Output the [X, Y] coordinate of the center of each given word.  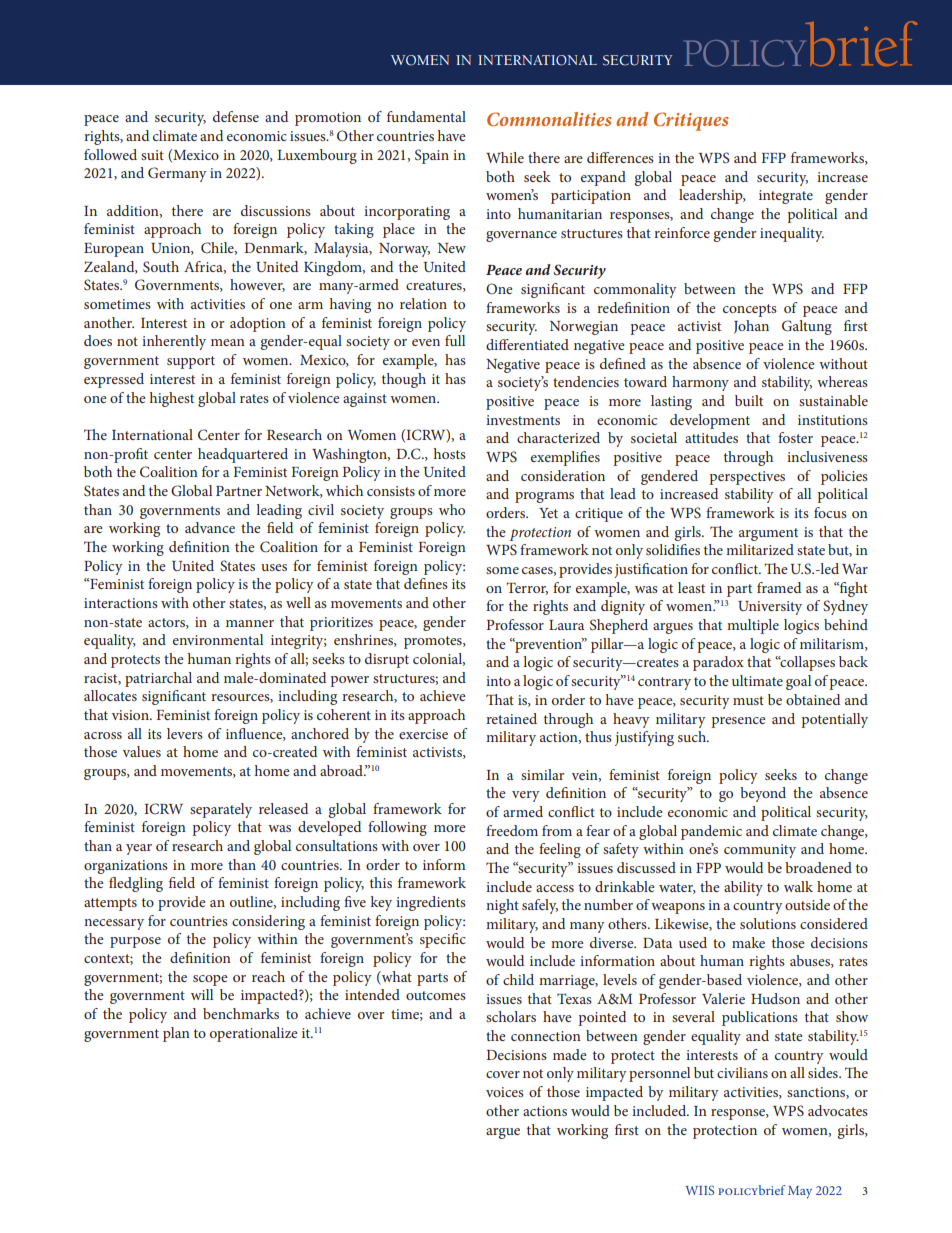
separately [221, 810]
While [505, 157]
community [760, 851]
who [452, 509]
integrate [786, 197]
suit [152, 155]
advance [210, 527]
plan [176, 1034]
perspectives [747, 478]
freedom [512, 830]
